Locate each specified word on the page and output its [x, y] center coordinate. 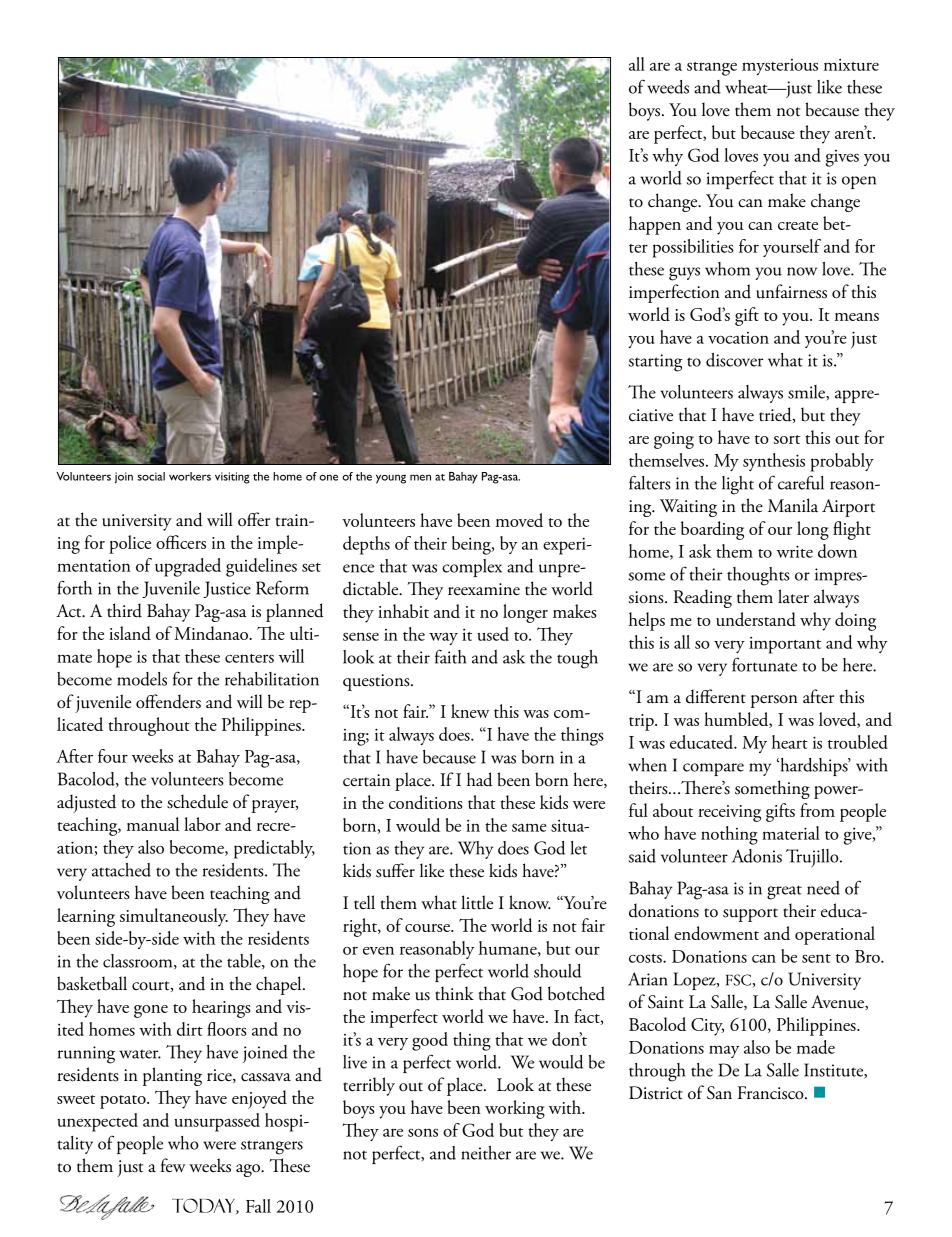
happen [655, 225]
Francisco [772, 1093]
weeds [668, 87]
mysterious [780, 67]
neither [486, 1153]
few [173, 1165]
